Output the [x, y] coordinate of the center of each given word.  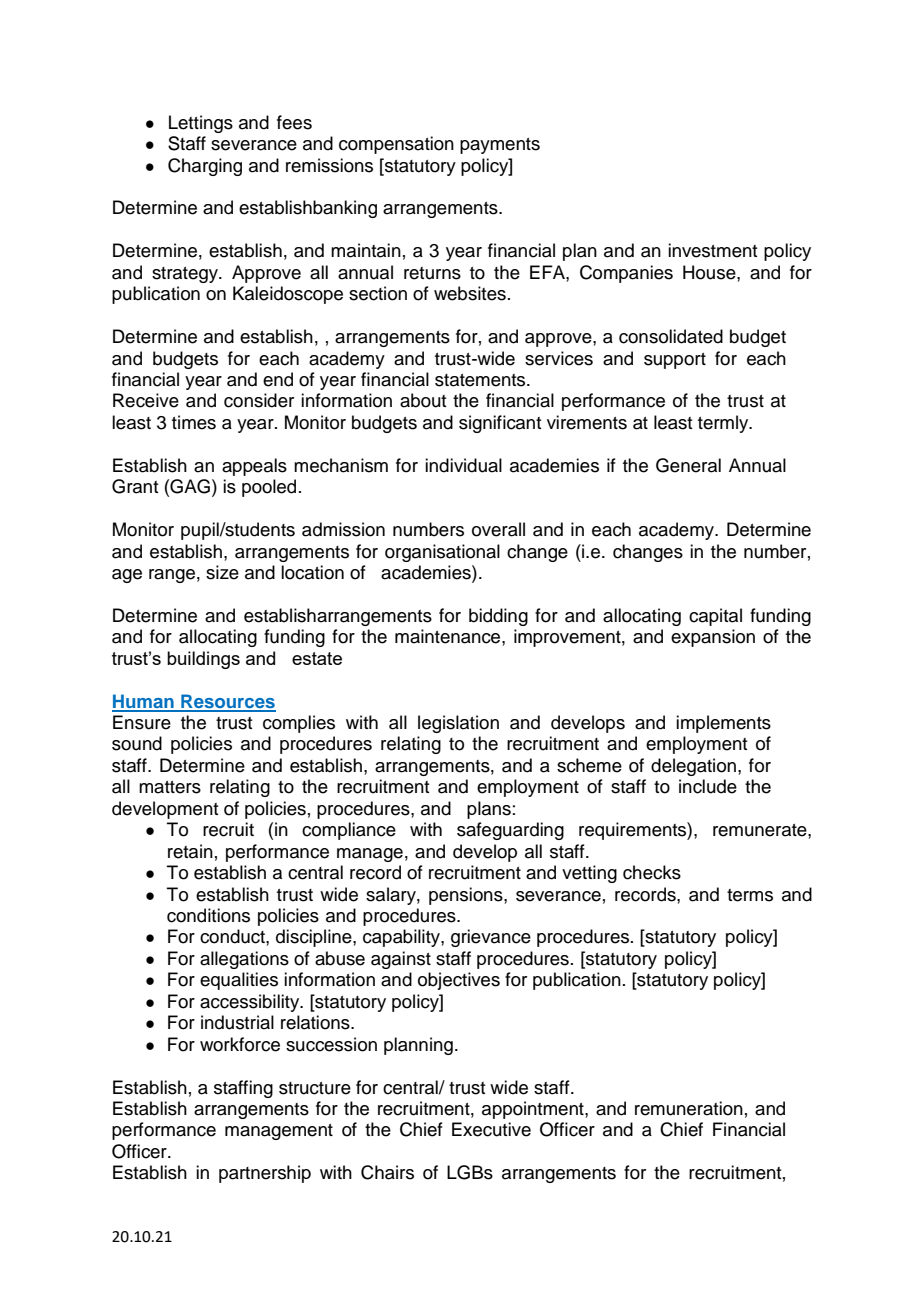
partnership [265, 1174]
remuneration [689, 1108]
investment [713, 250]
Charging [205, 167]
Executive [491, 1129]
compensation [396, 145]
